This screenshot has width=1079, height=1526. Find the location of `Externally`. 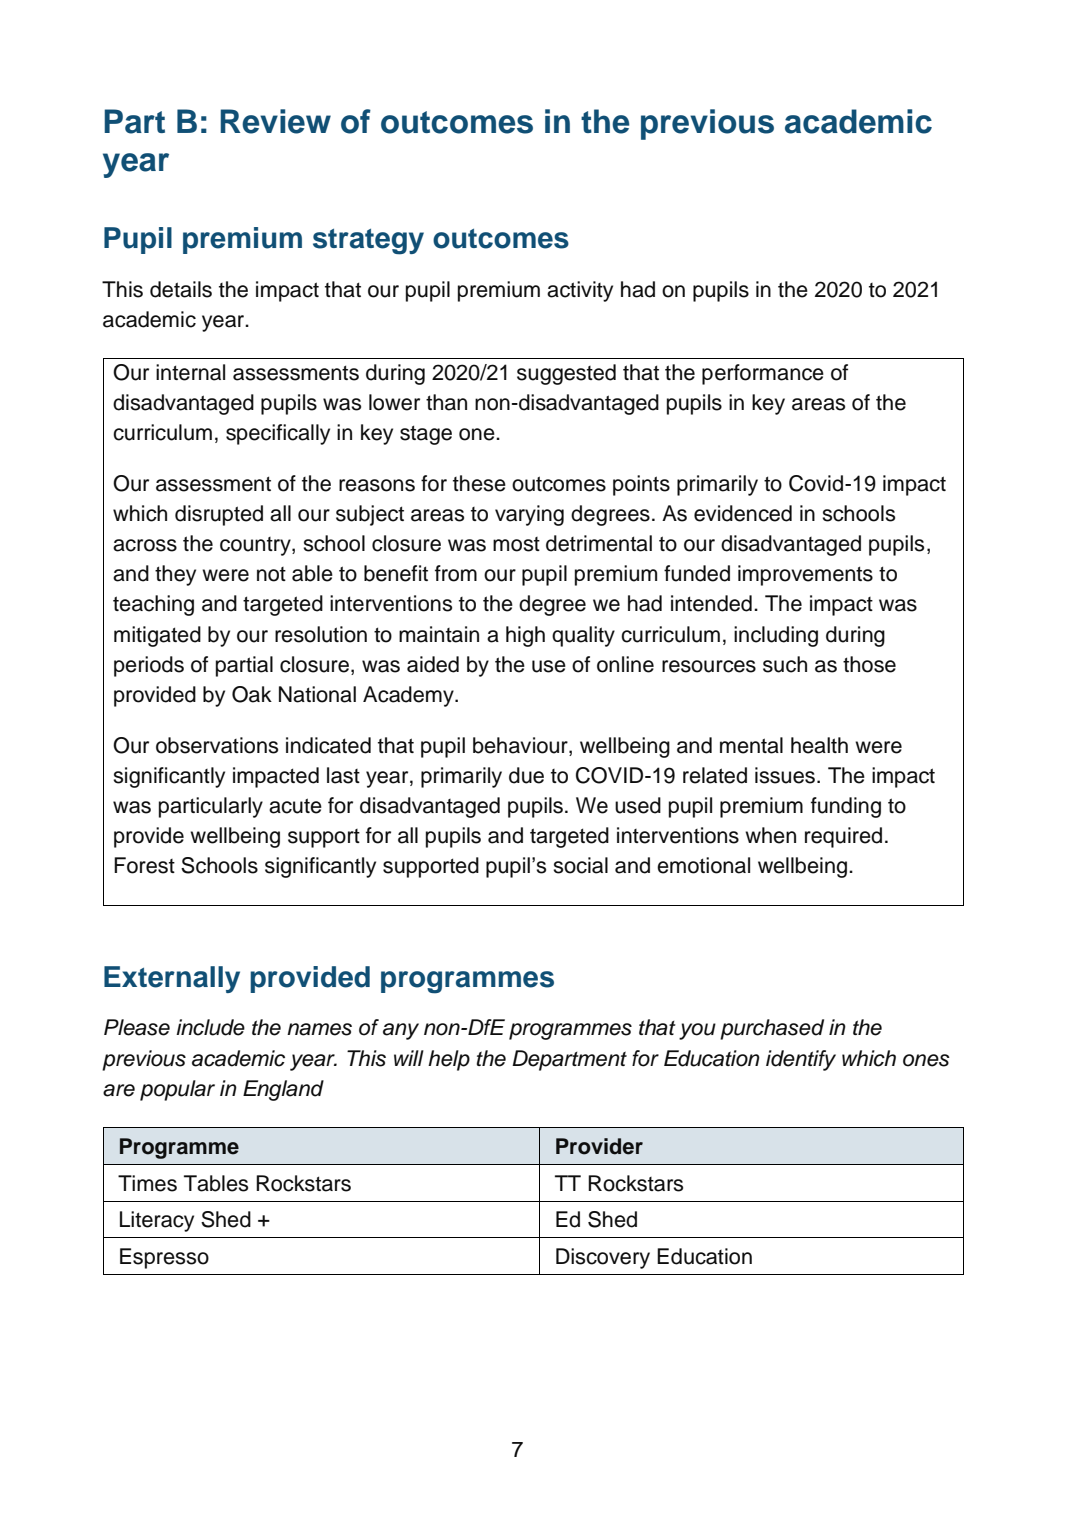

Externally is located at coordinates (172, 979).
